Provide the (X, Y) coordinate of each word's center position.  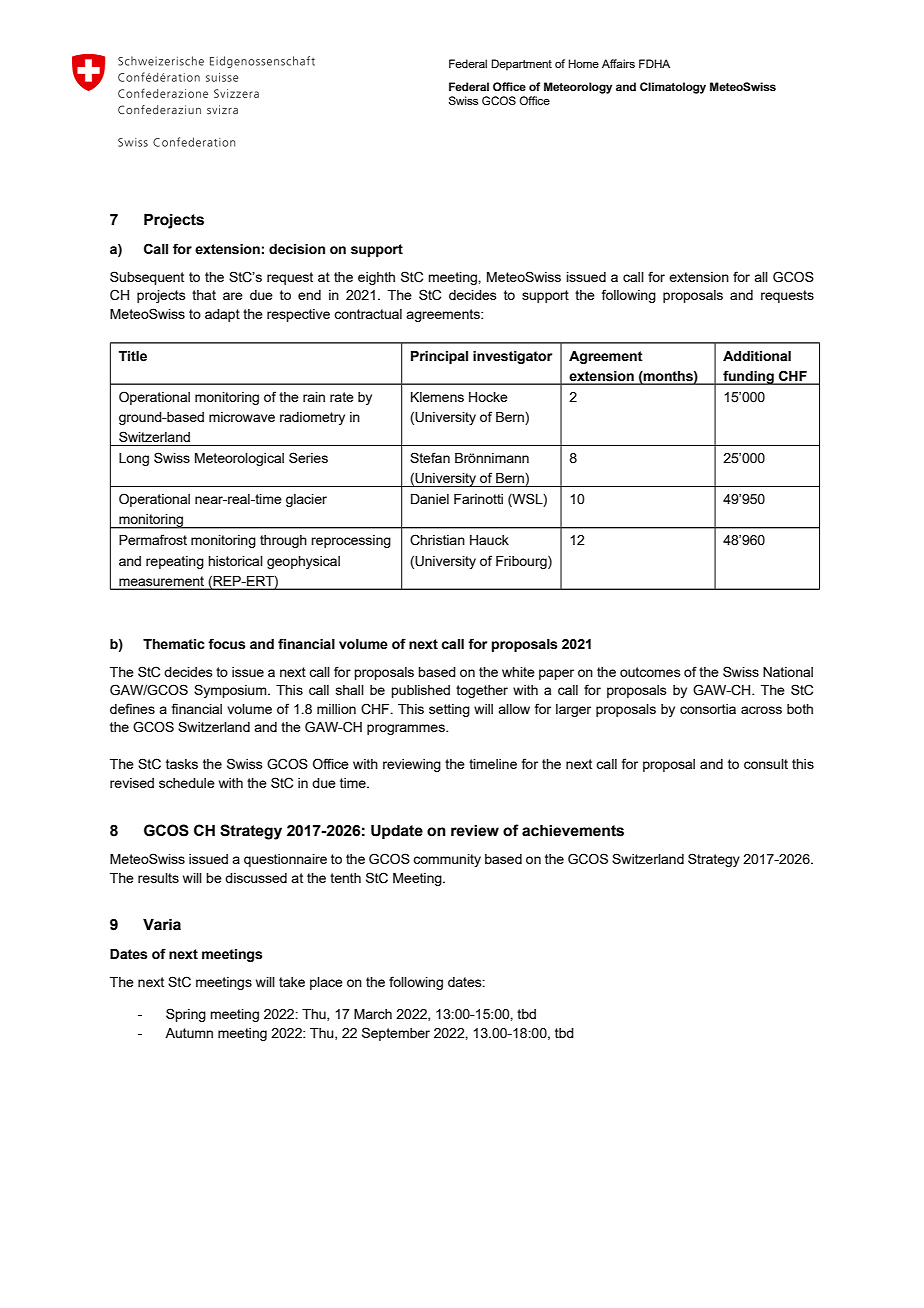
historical (235, 561)
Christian (437, 540)
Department (521, 65)
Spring (186, 1015)
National (788, 672)
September (396, 1034)
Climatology (673, 88)
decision (297, 249)
